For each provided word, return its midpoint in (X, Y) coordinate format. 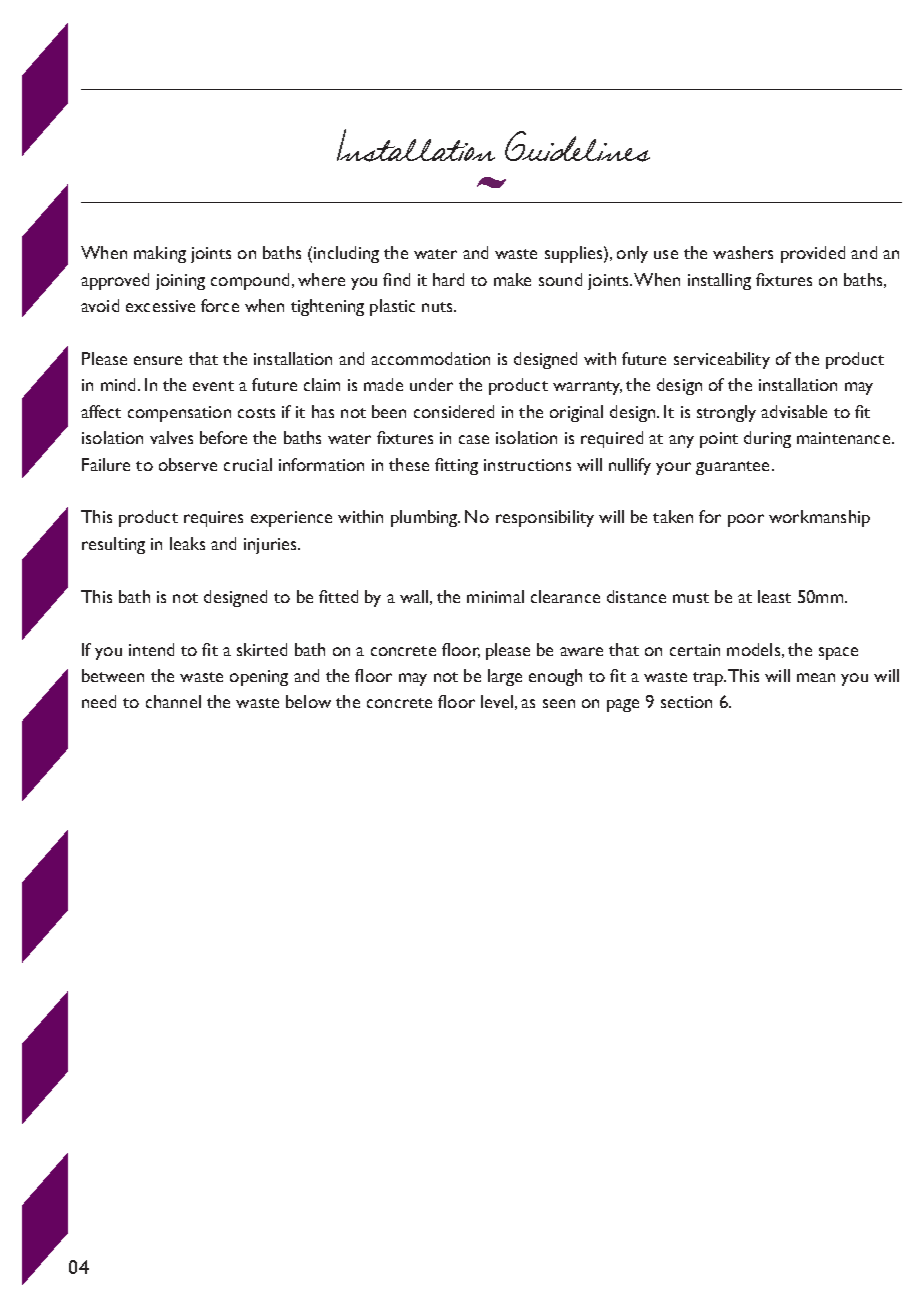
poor (746, 520)
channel (173, 701)
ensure (158, 360)
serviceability (722, 360)
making (160, 254)
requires (213, 519)
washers (743, 252)
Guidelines (577, 146)
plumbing (425, 518)
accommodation (430, 358)
